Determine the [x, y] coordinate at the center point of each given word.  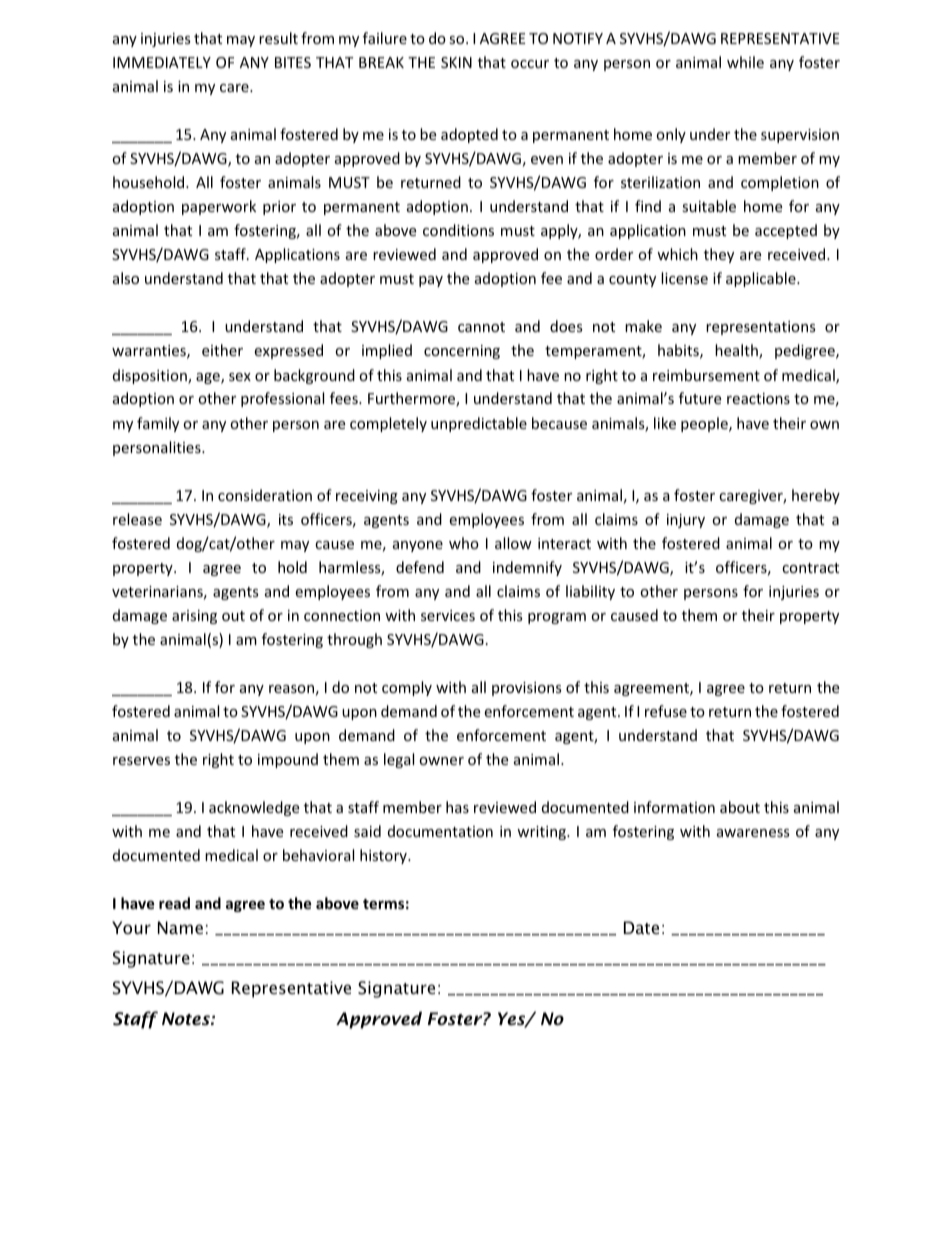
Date [641, 927]
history [384, 856]
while [745, 62]
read [174, 903]
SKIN [456, 62]
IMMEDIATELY [162, 62]
